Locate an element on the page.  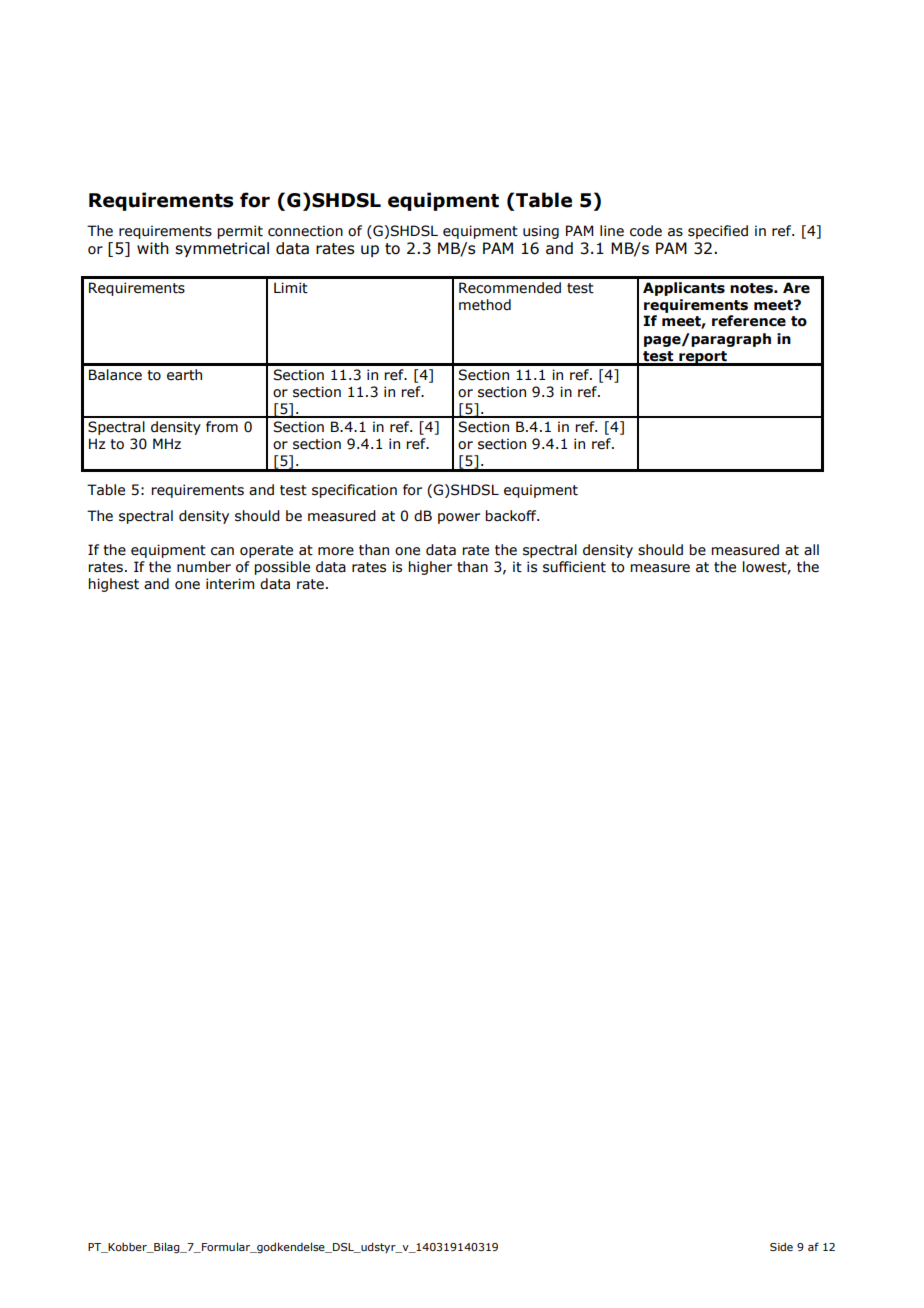
number is located at coordinates (204, 567).
